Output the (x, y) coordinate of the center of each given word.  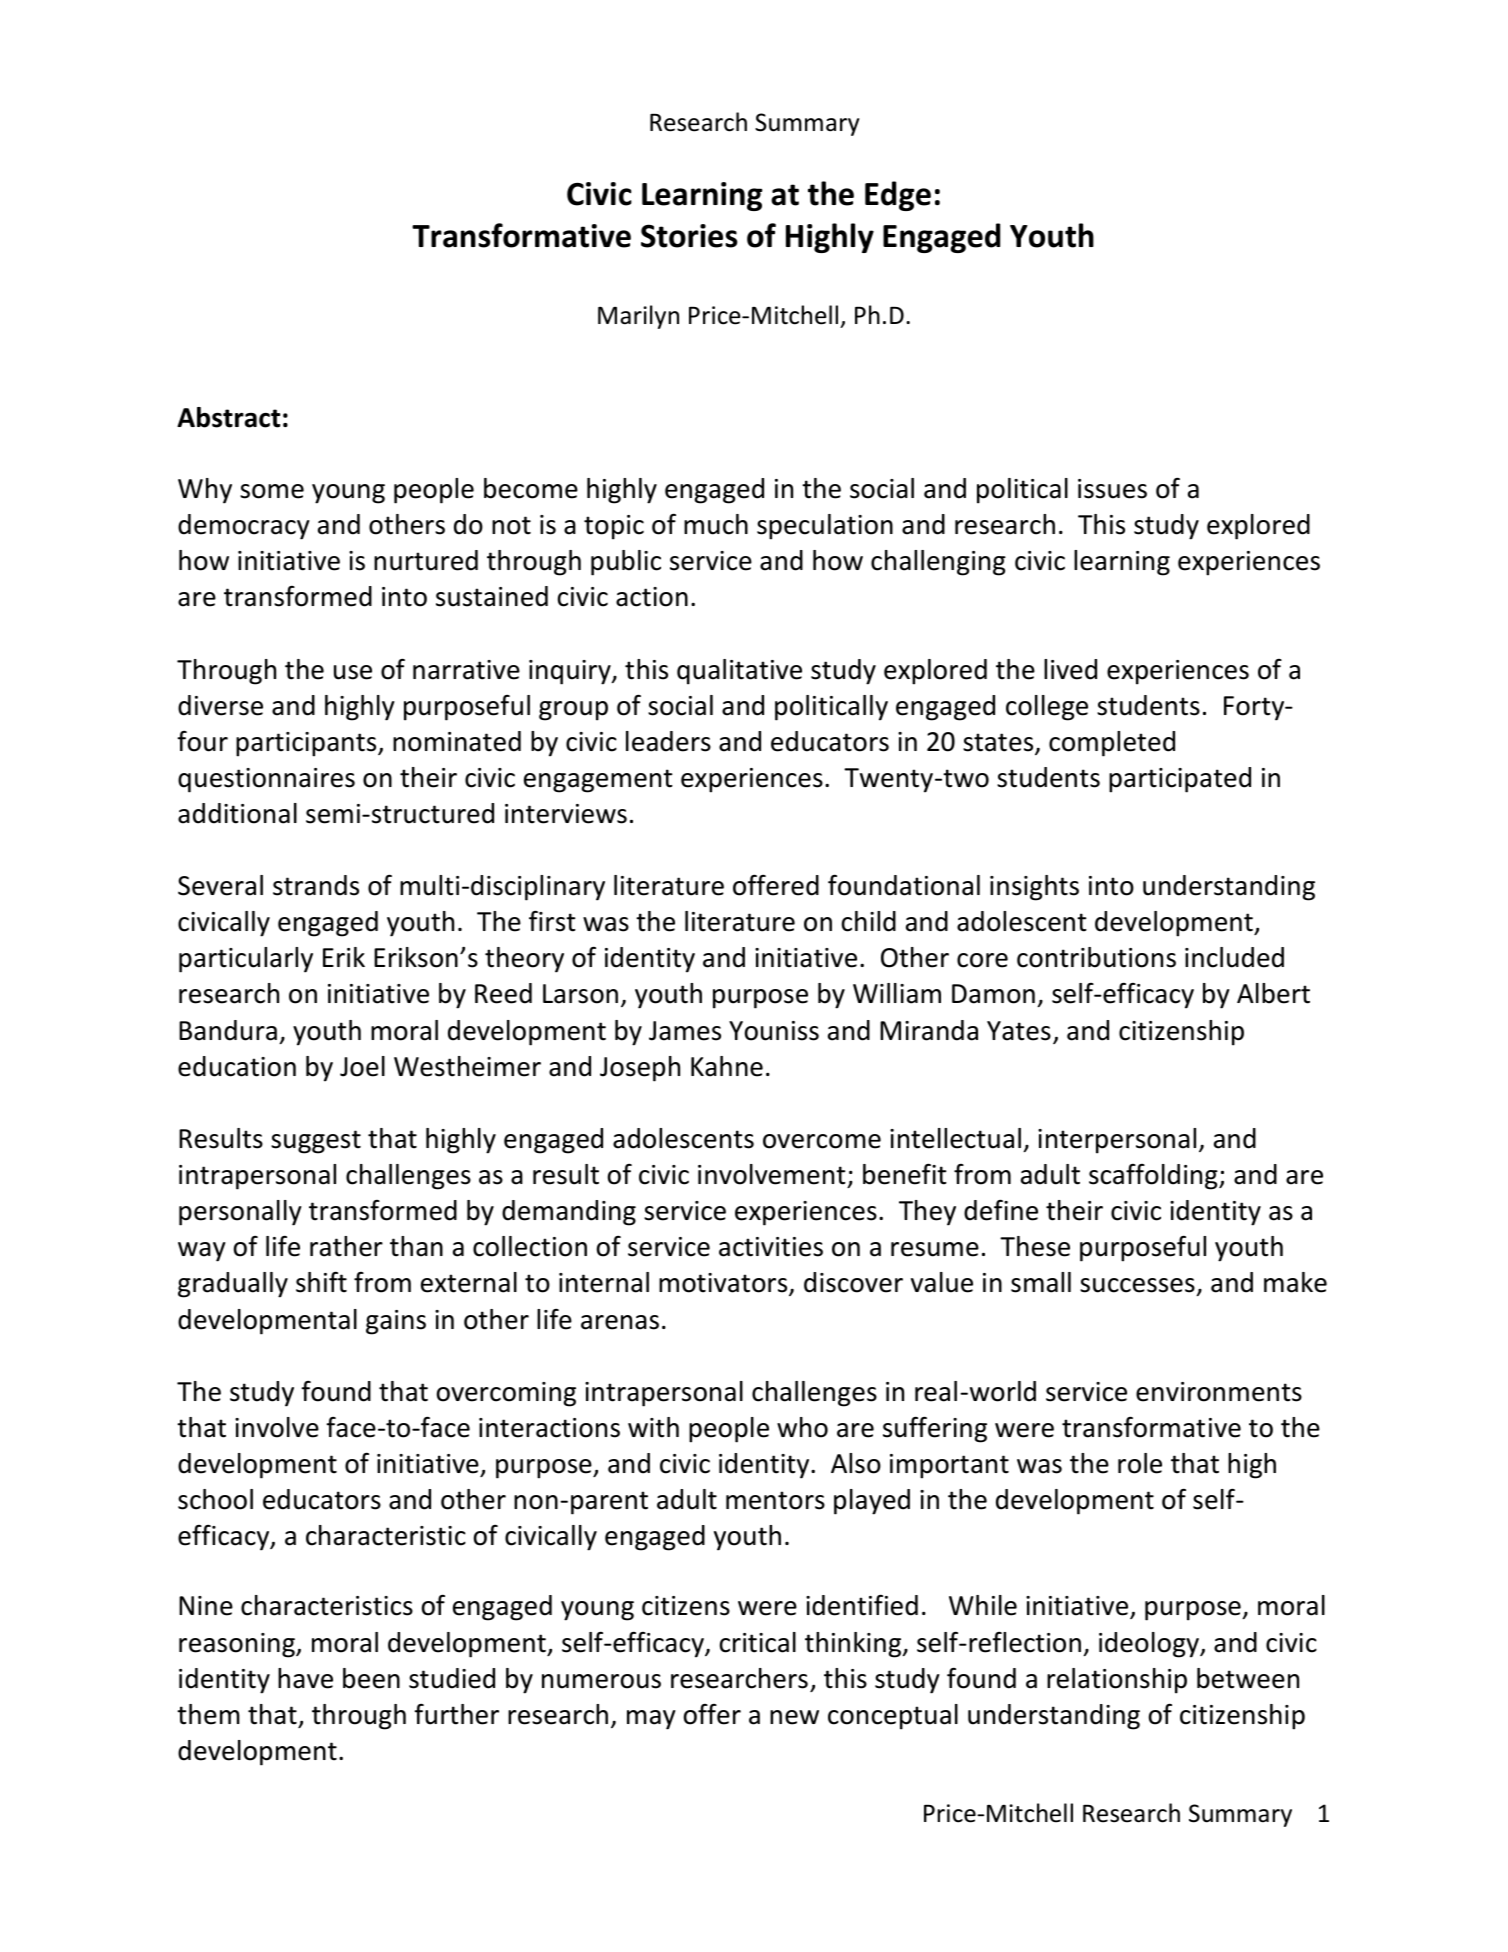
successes (1138, 1287)
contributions (1096, 957)
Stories (689, 236)
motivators (724, 1284)
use (353, 672)
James (685, 1031)
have (305, 1678)
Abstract (228, 417)
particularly (246, 960)
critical (758, 1642)
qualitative (739, 672)
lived (1070, 669)
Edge (898, 196)
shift (321, 1282)
